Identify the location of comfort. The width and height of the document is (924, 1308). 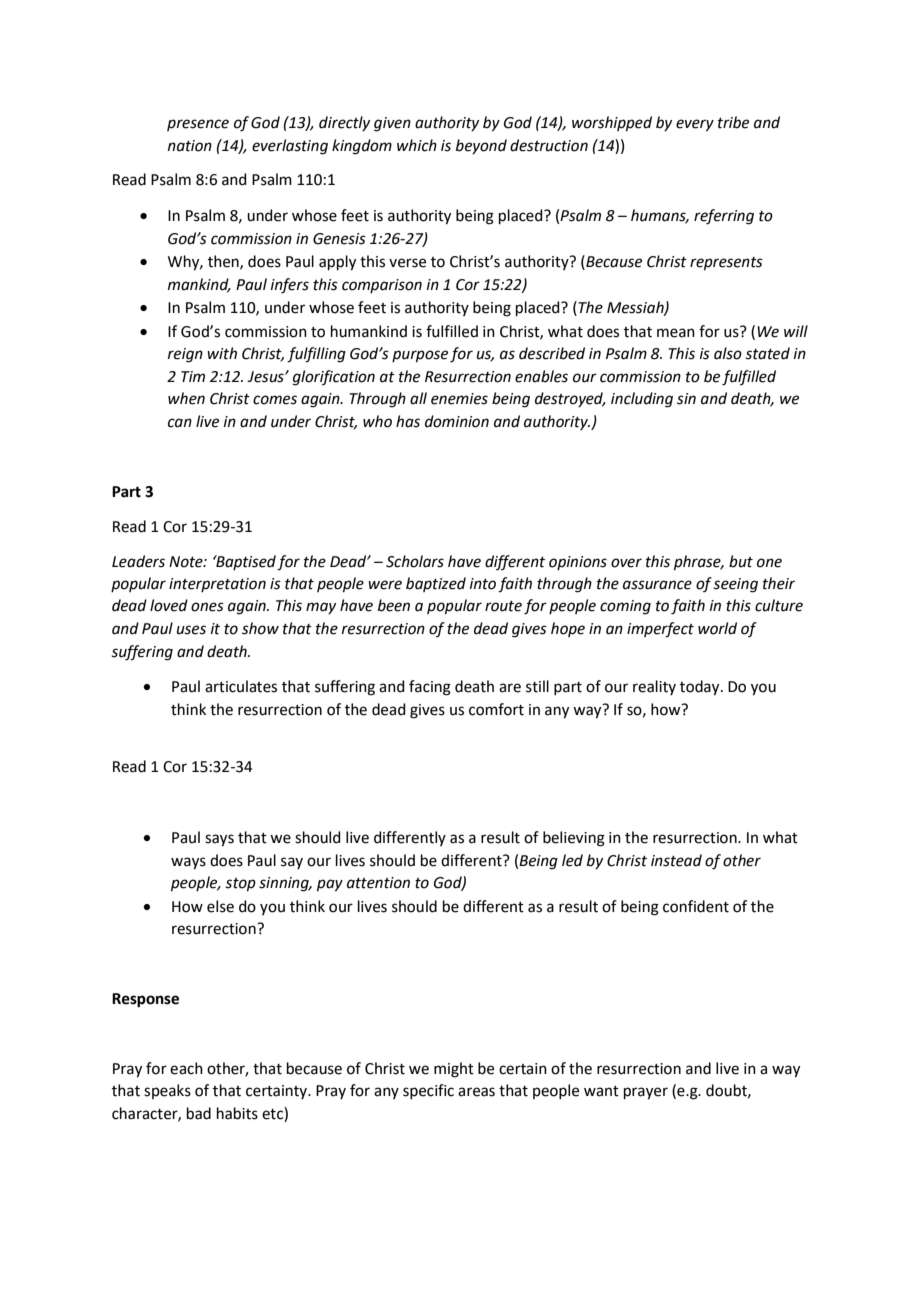
(496, 709).
